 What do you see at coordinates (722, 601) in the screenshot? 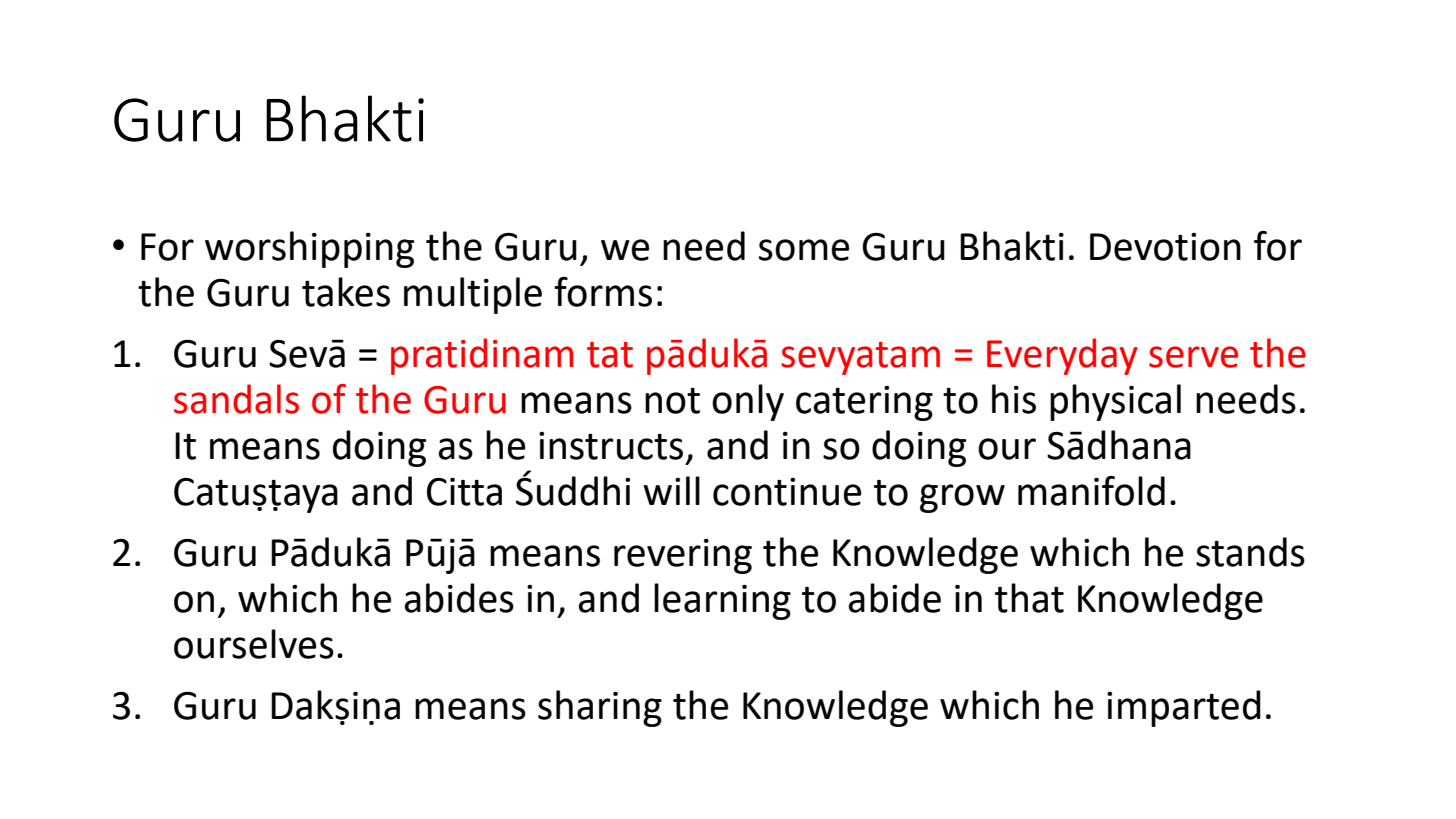
I see `learning` at bounding box center [722, 601].
